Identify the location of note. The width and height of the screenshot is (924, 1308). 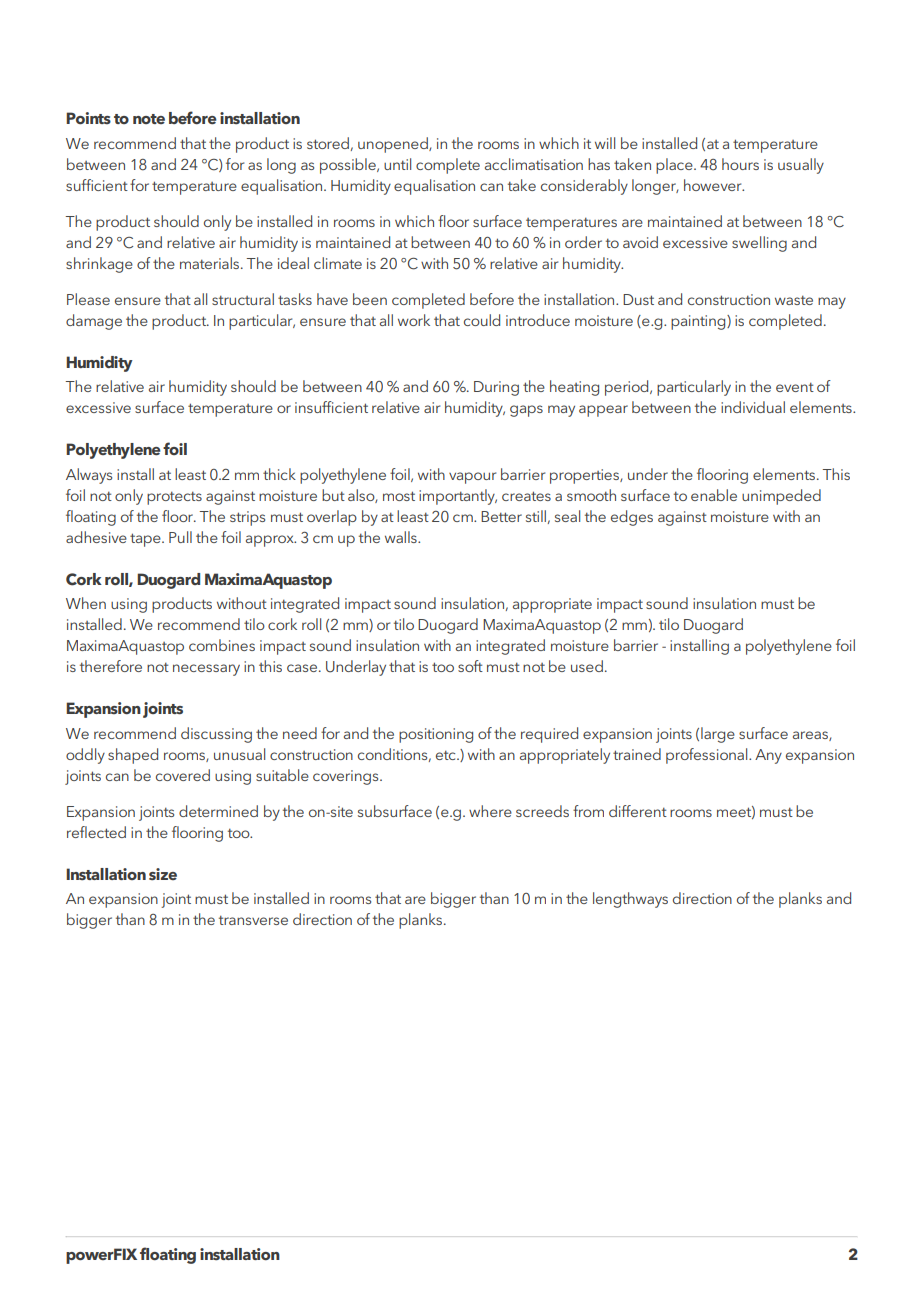
(149, 119).
